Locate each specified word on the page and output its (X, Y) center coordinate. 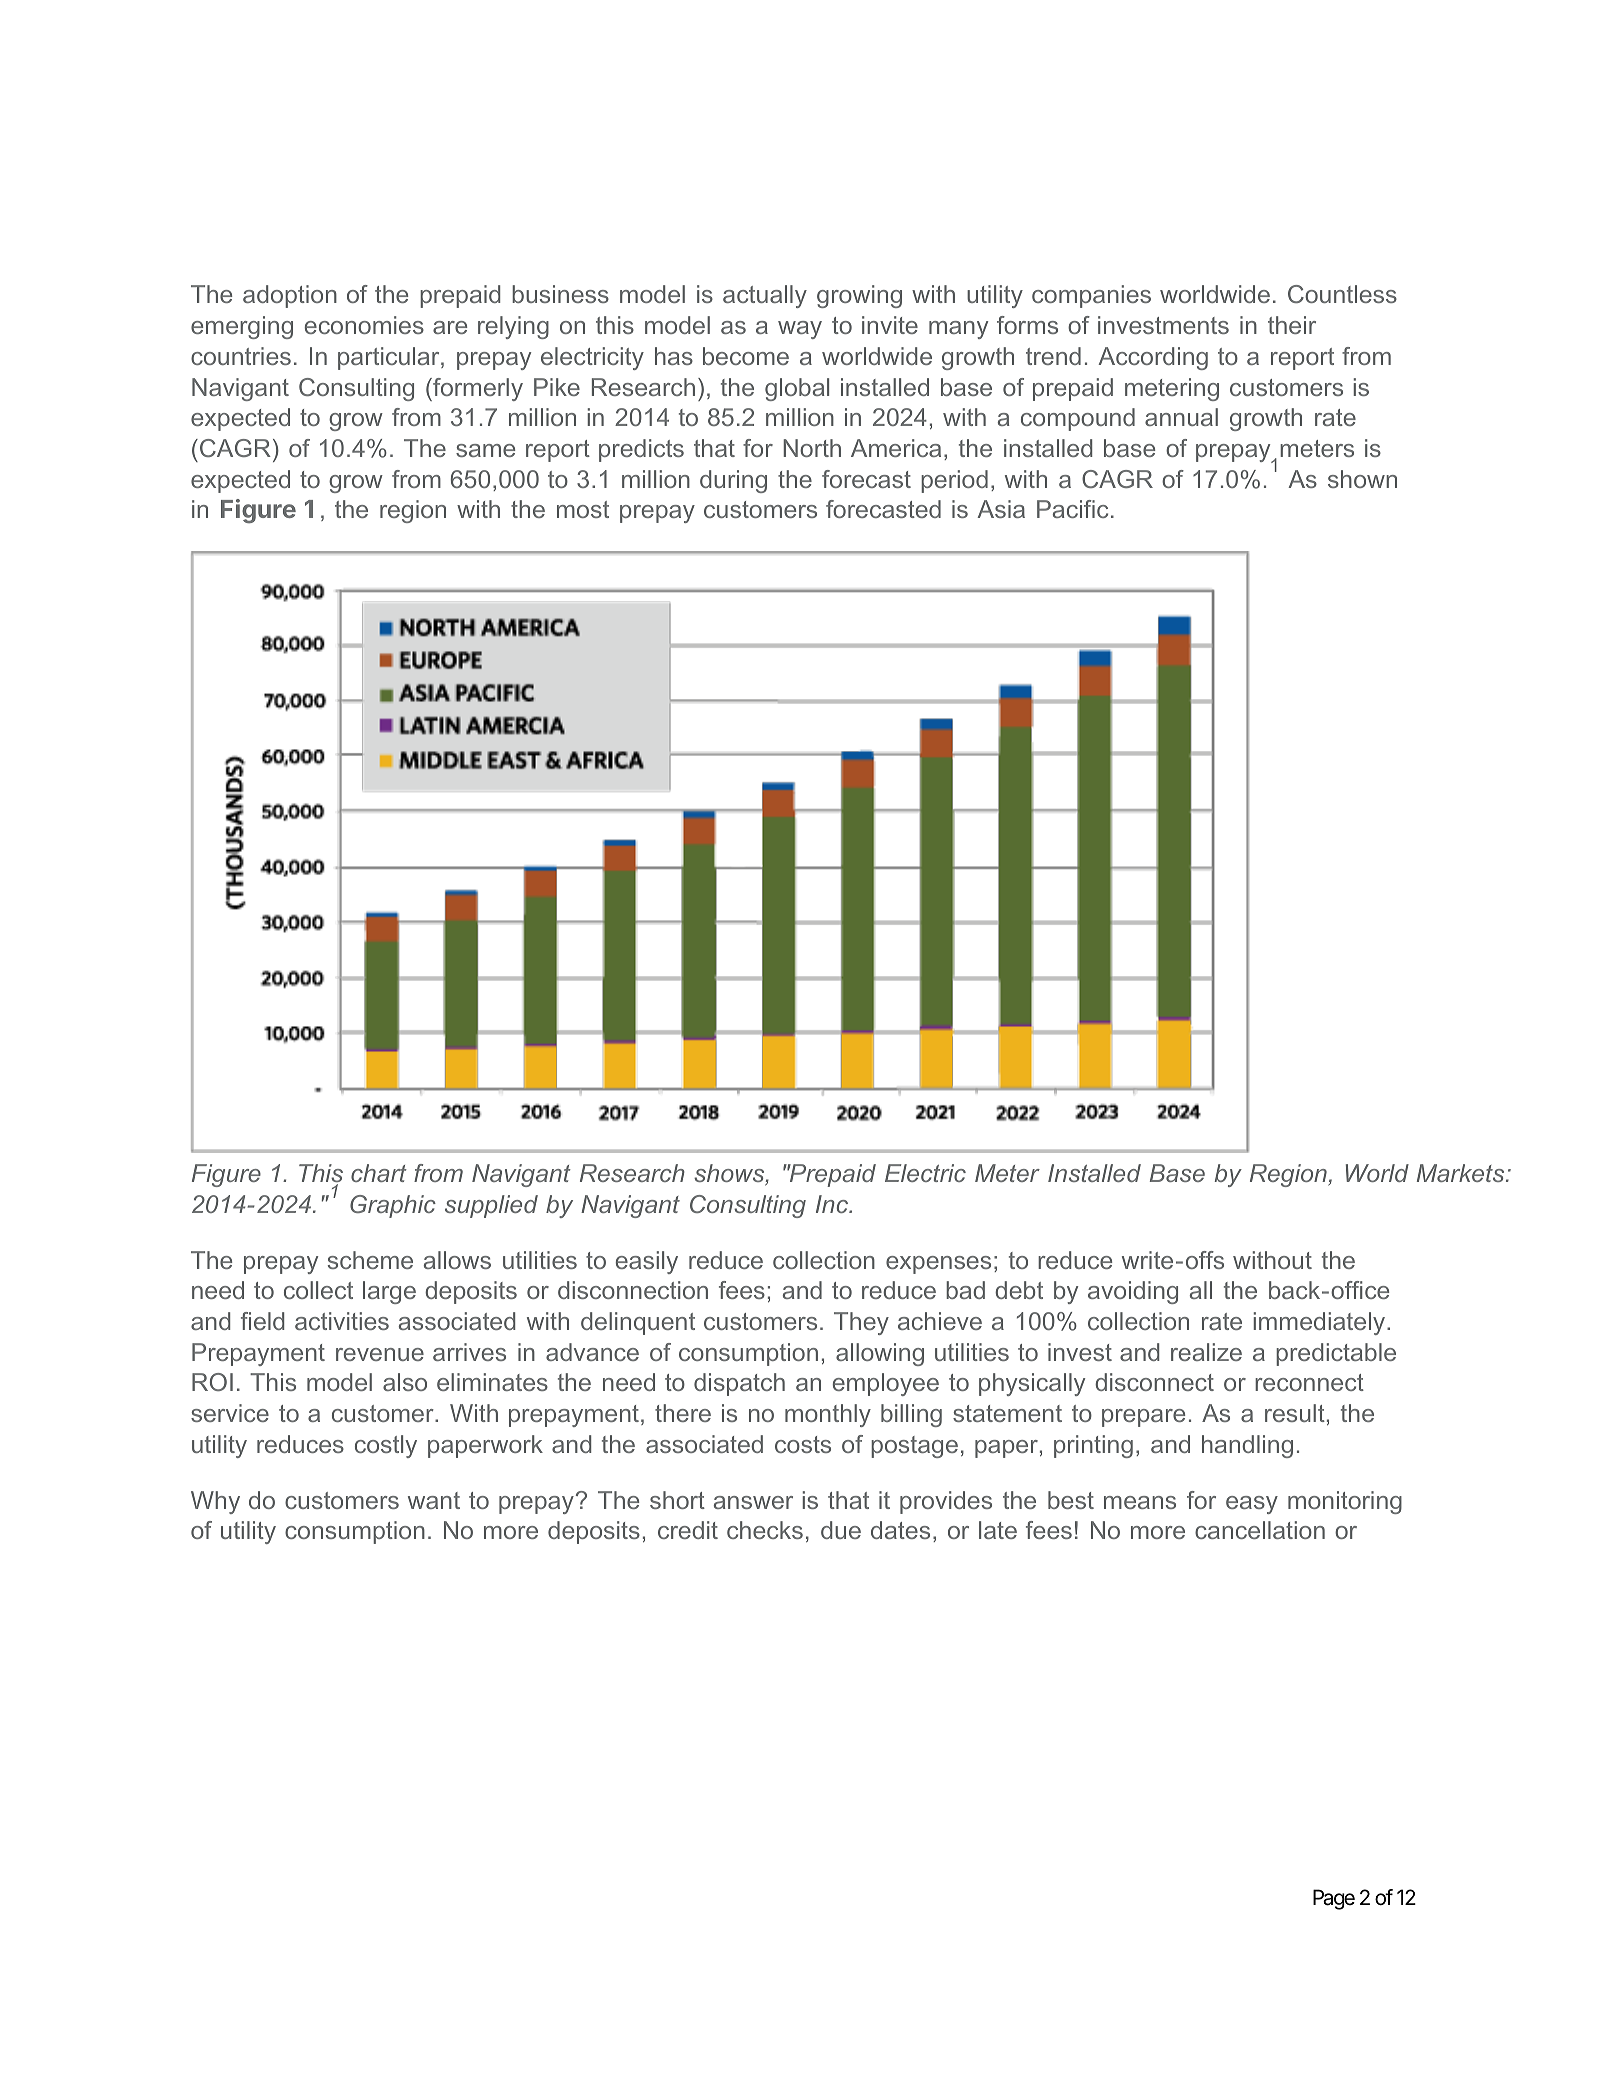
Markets (1462, 1173)
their (1292, 325)
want (434, 1500)
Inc (833, 1204)
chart (379, 1173)
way (800, 330)
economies (364, 325)
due (841, 1530)
